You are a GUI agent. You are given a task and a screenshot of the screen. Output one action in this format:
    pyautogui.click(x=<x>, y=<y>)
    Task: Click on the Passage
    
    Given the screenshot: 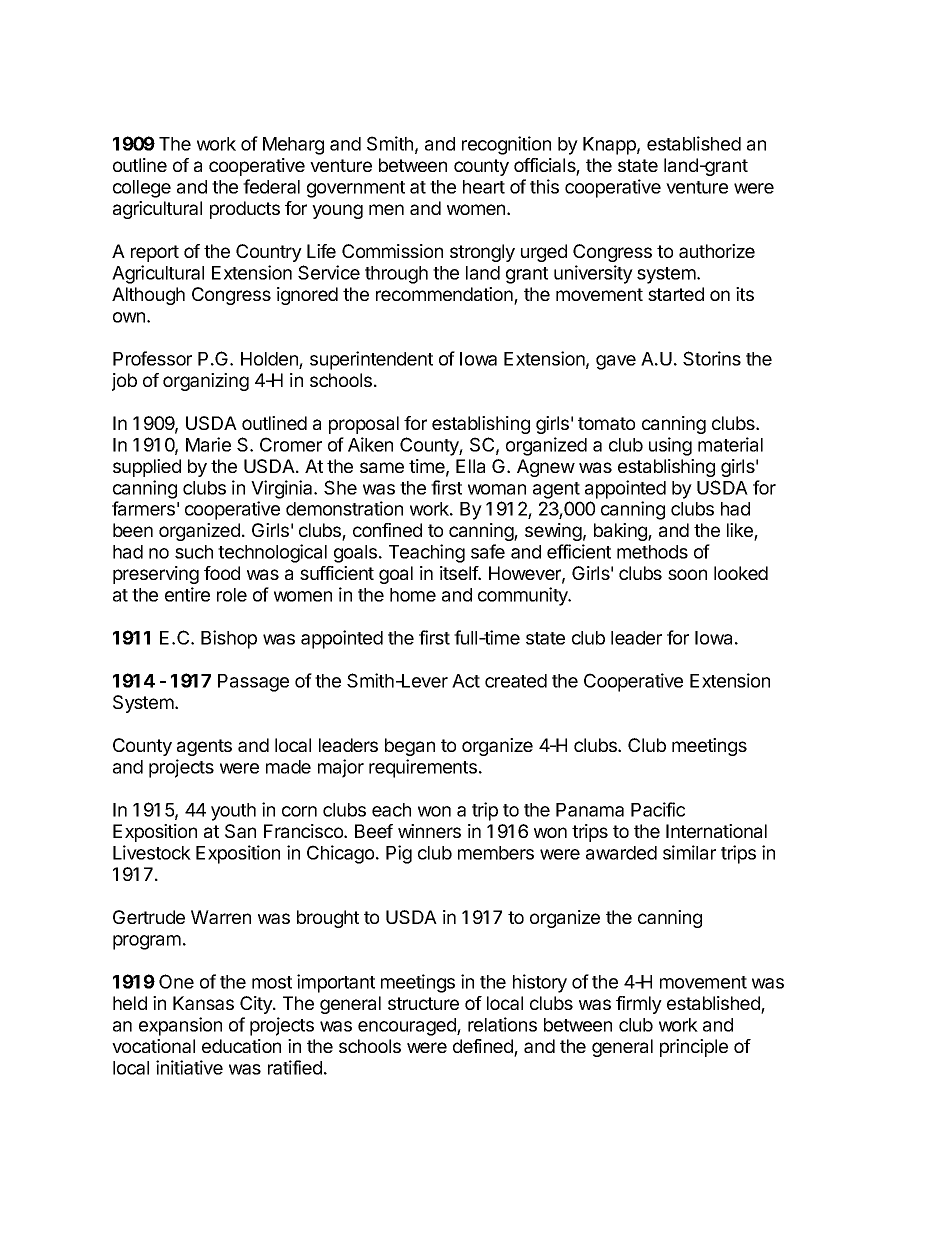 What is the action you would take?
    pyautogui.click(x=253, y=683)
